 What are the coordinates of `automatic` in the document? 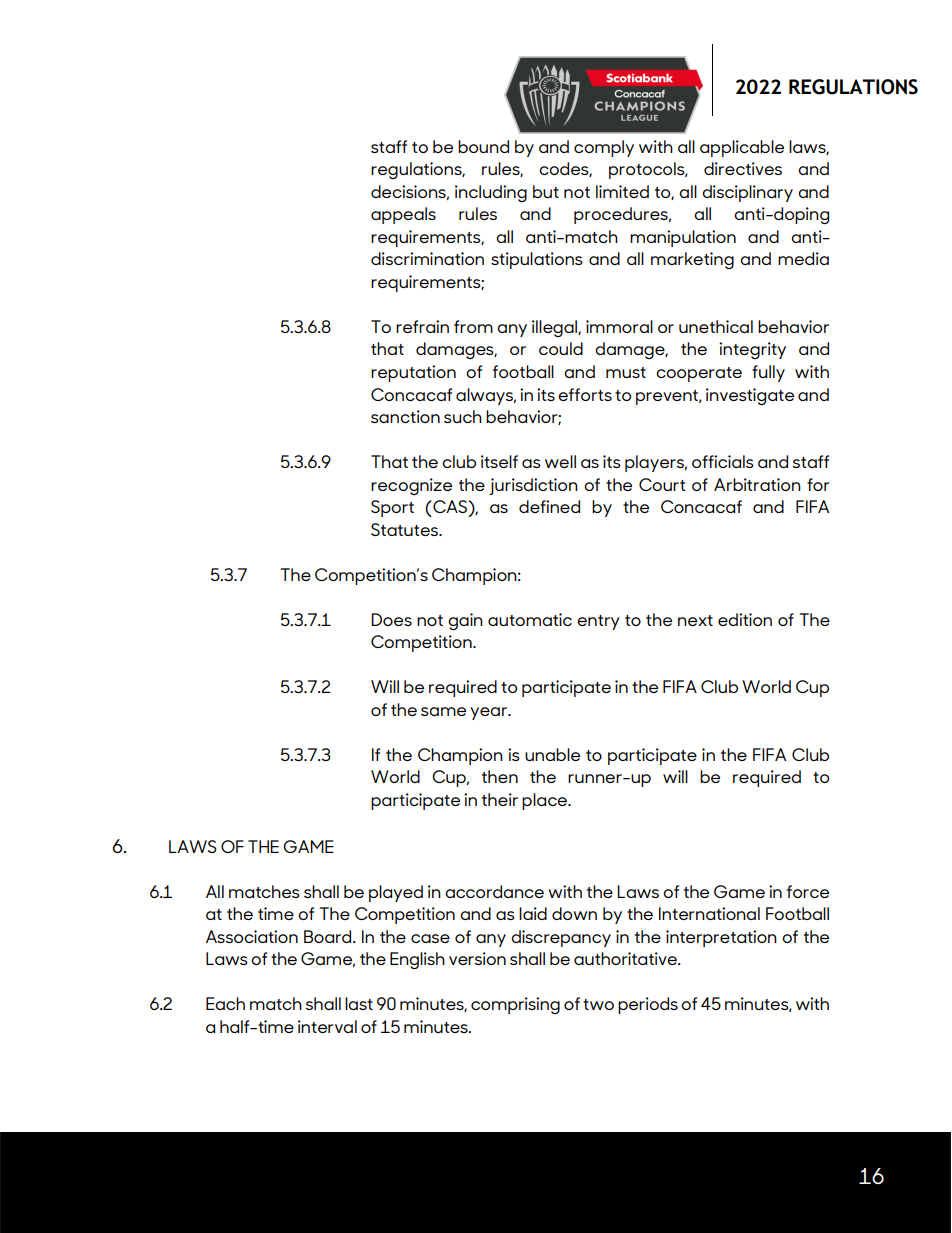 It's located at (530, 619).
